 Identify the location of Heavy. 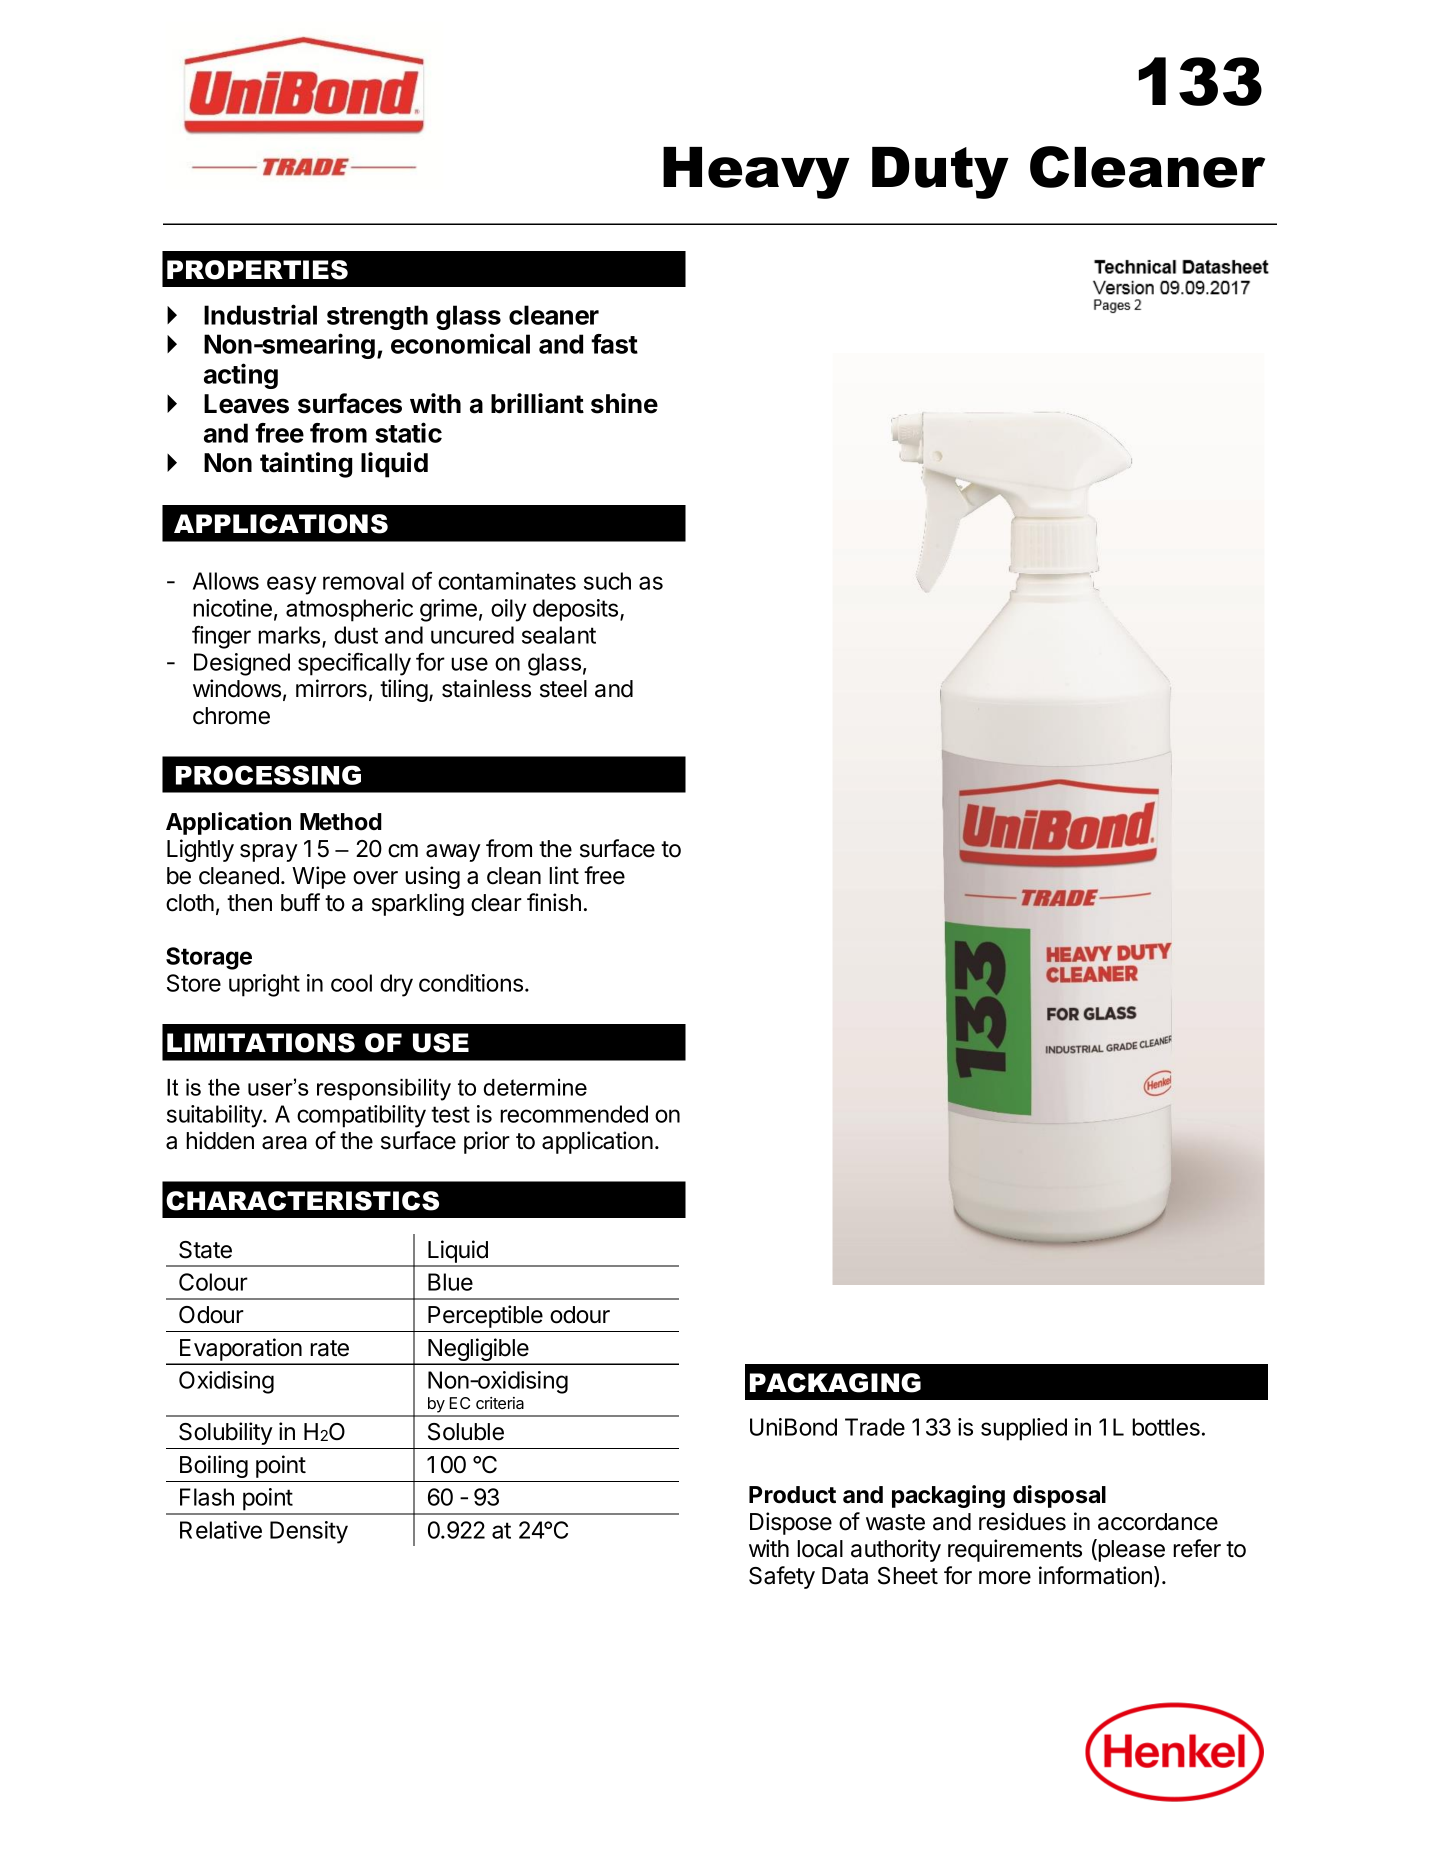
(756, 173).
